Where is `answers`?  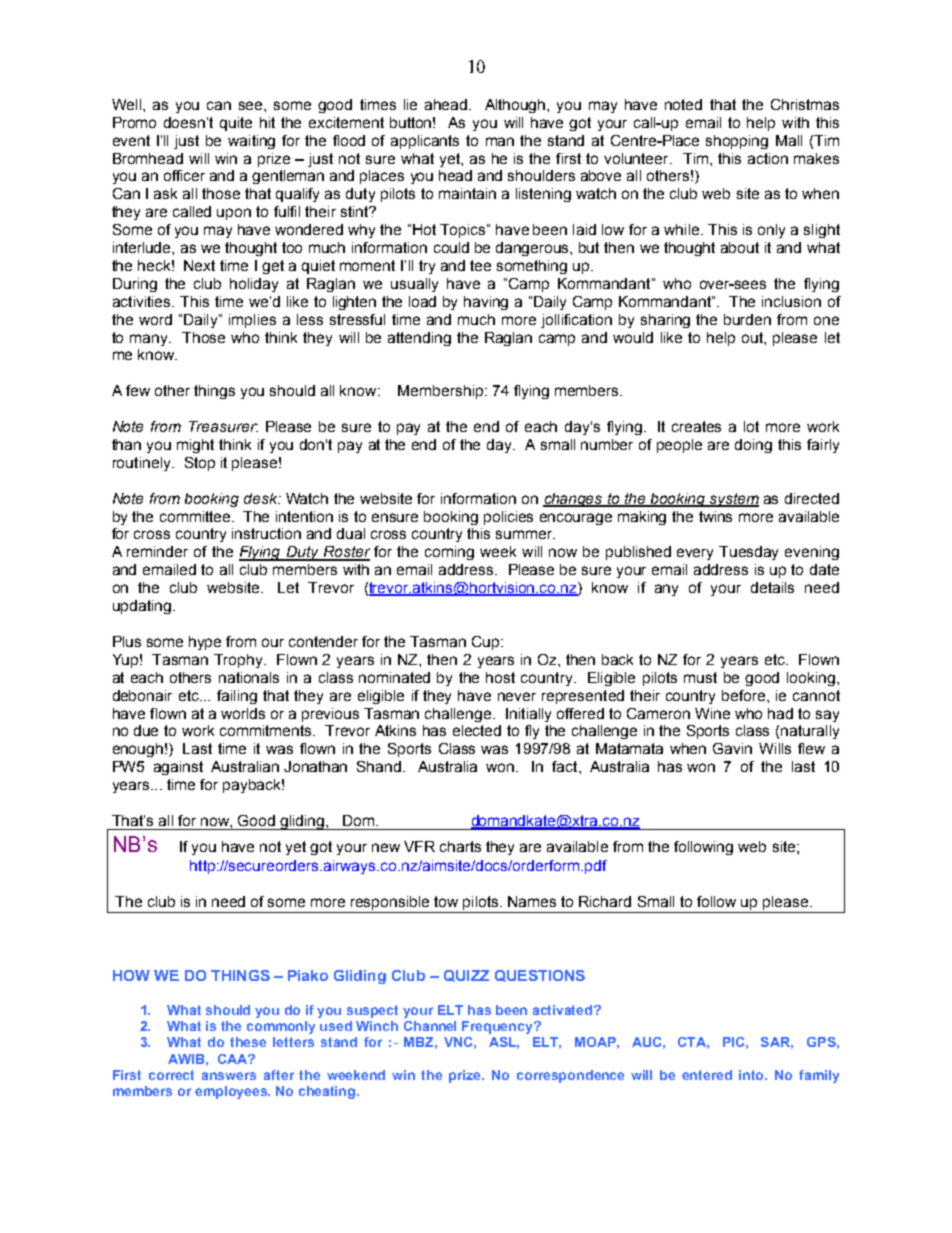
answers is located at coordinates (229, 1076).
